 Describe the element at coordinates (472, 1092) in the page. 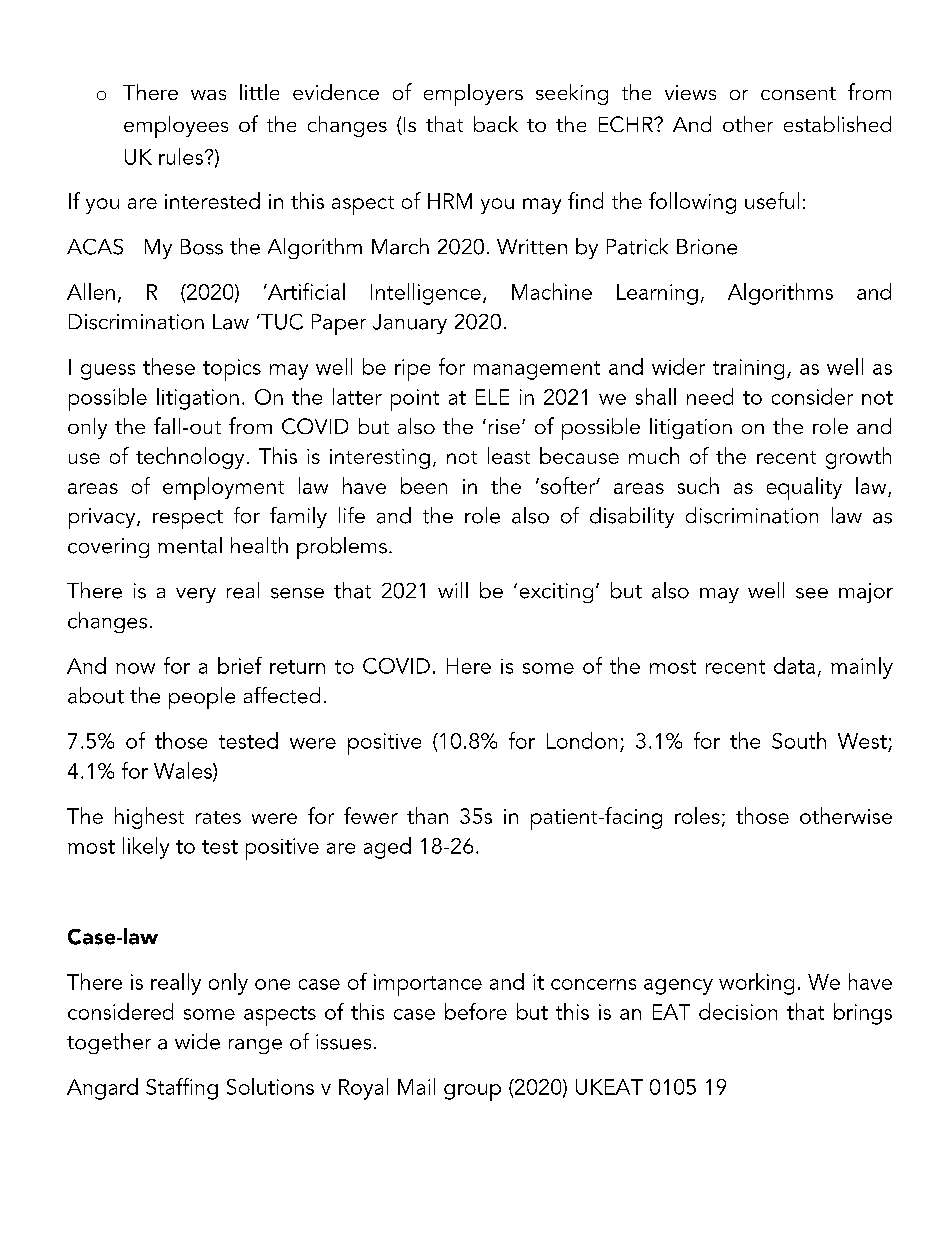

I see `group` at that location.
